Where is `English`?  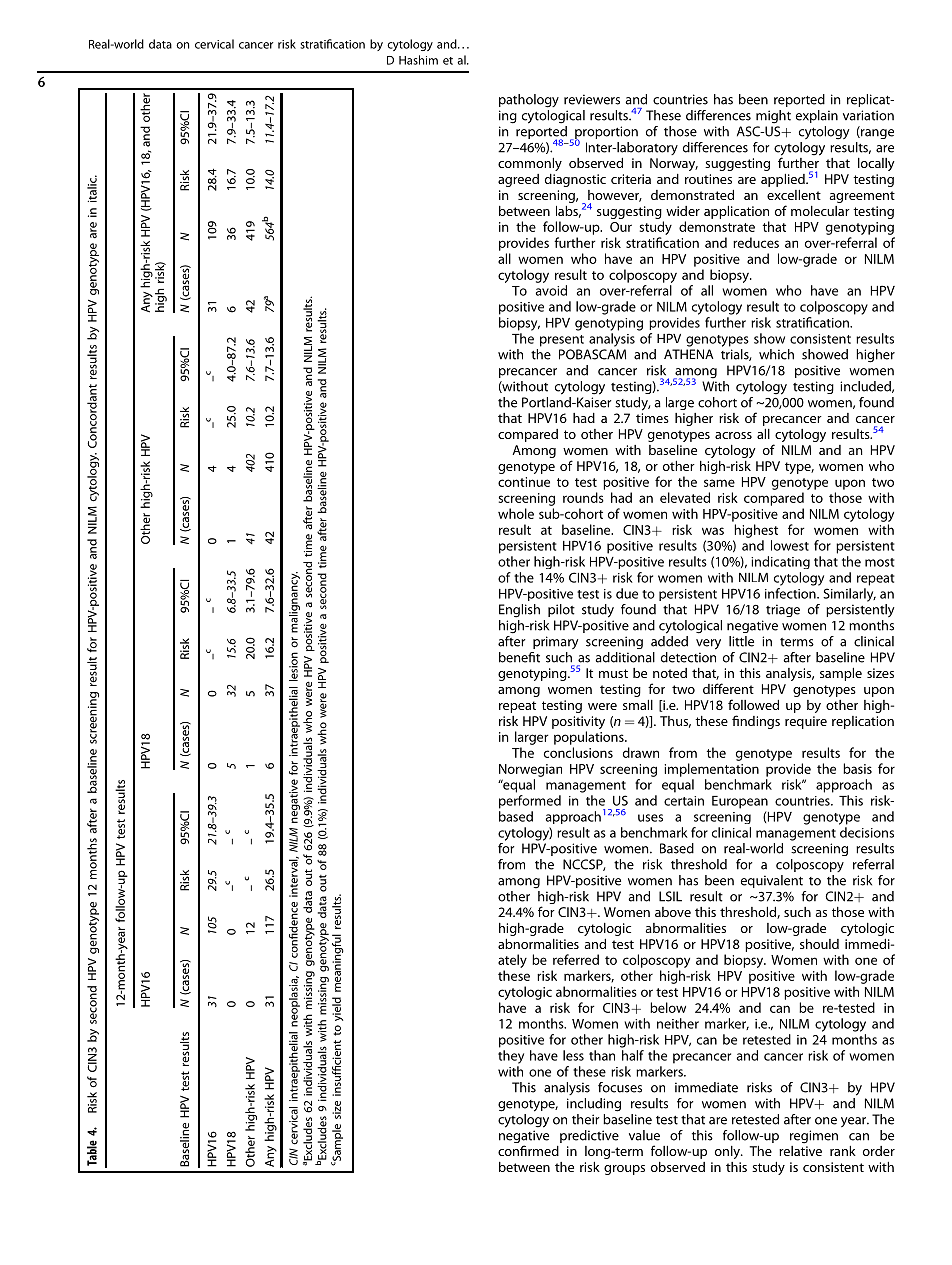 English is located at coordinates (519, 611).
